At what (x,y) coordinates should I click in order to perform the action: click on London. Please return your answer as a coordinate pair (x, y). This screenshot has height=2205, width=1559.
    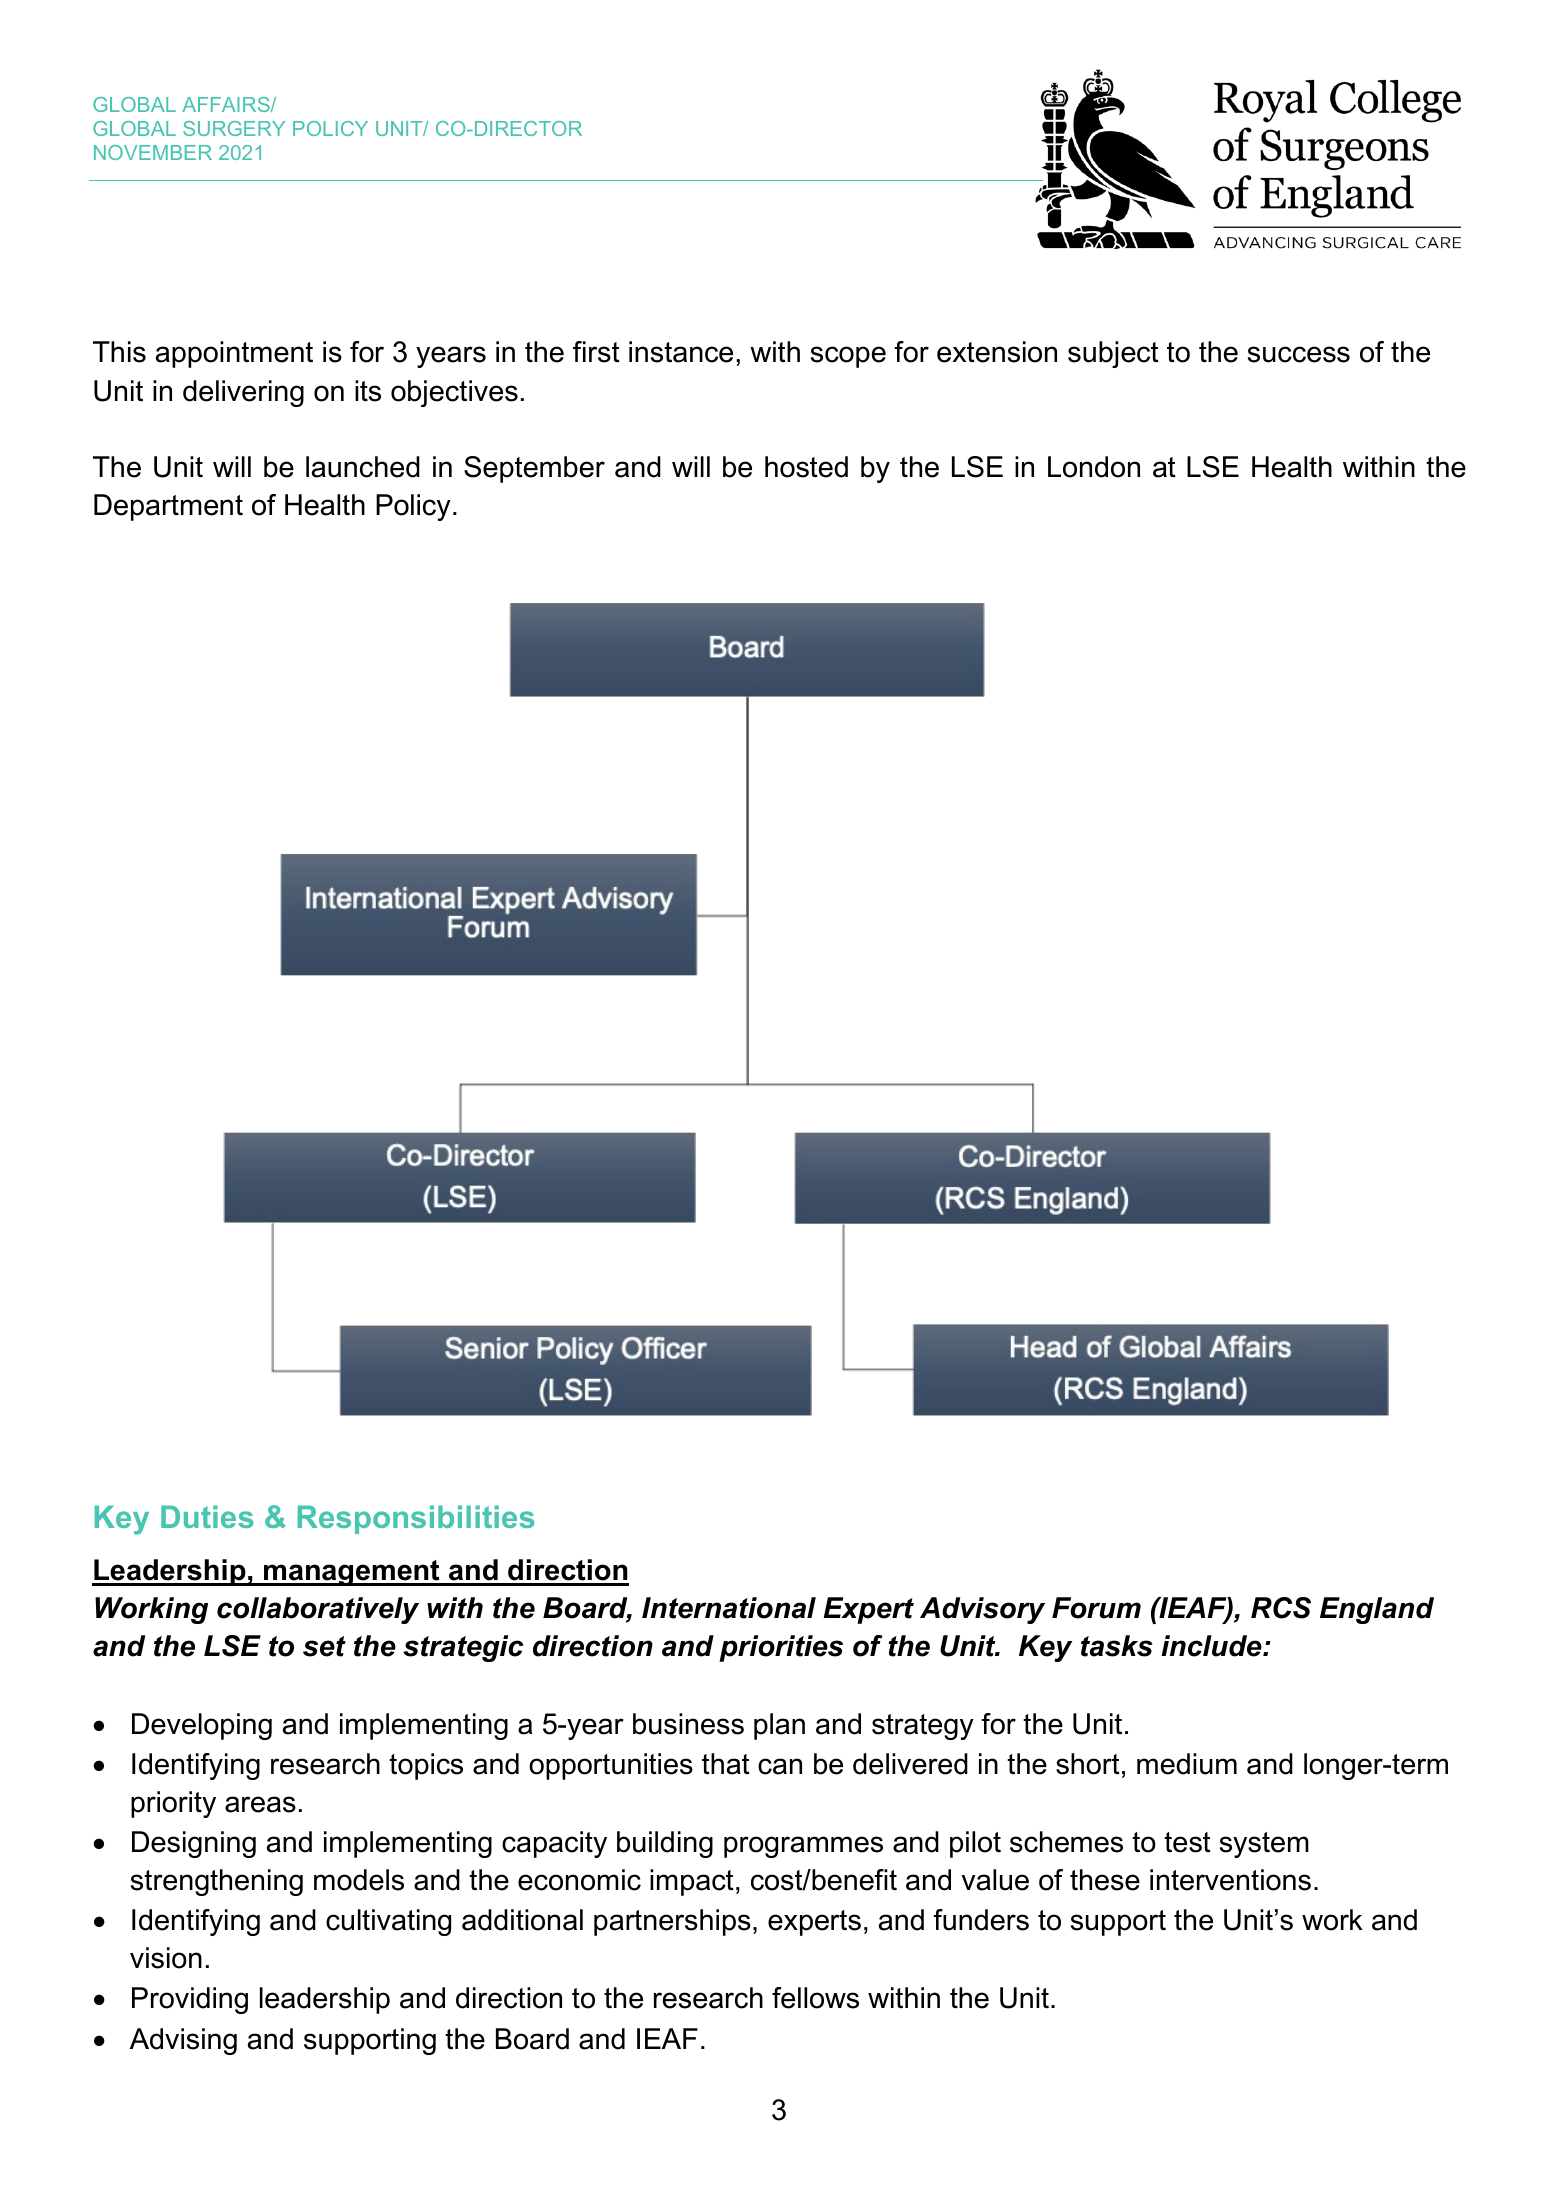
    Looking at the image, I should click on (1094, 467).
